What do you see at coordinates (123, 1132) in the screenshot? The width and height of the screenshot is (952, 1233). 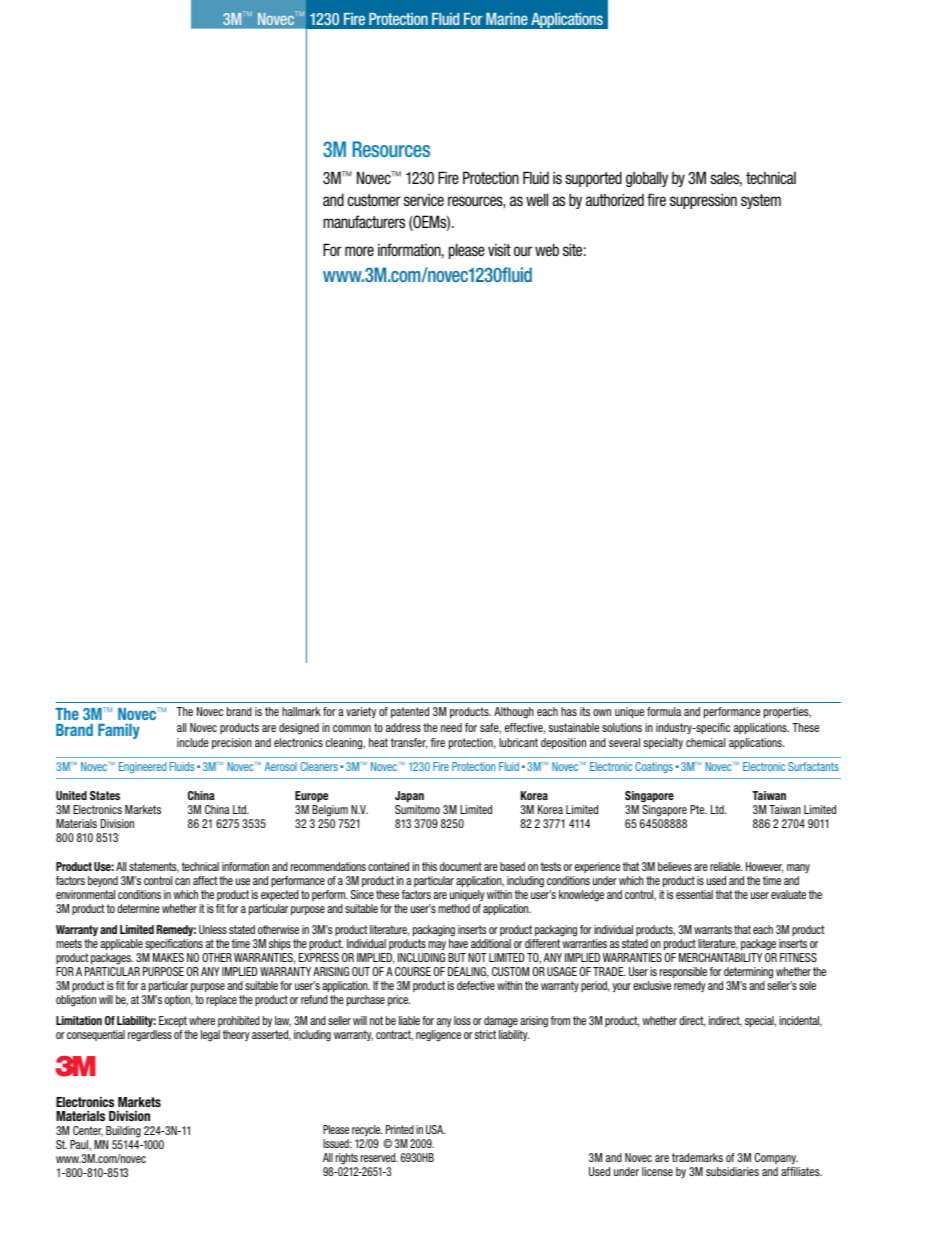 I see `Building` at bounding box center [123, 1132].
